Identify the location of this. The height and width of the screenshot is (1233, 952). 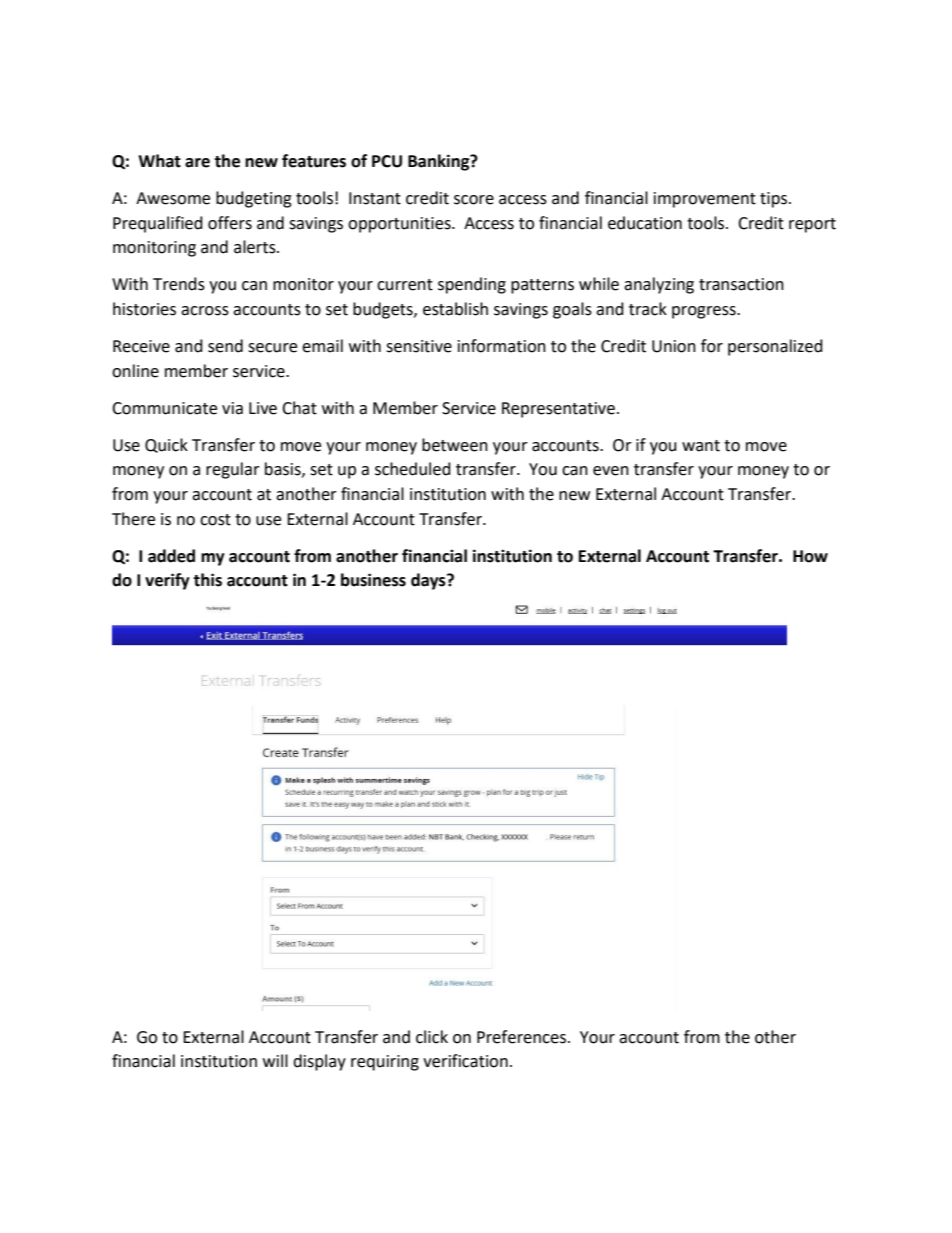
(207, 580).
